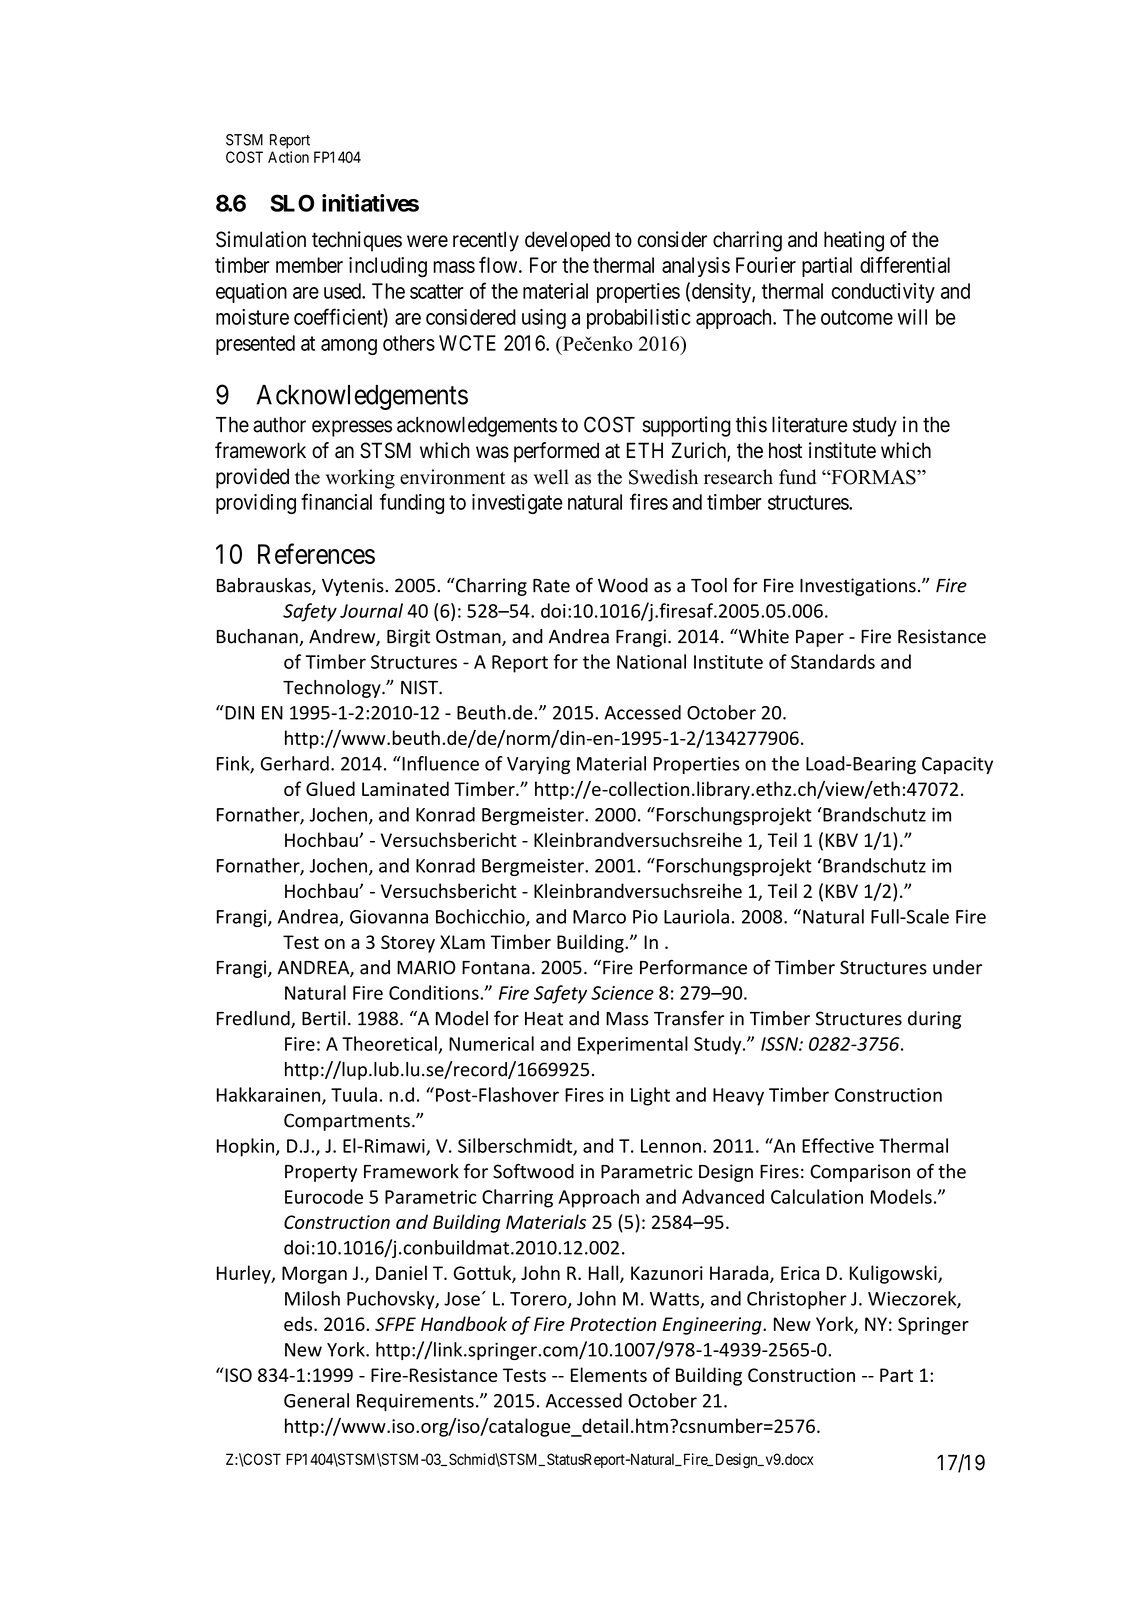 Image resolution: width=1129 pixels, height=1597 pixels. I want to click on SLO, so click(292, 203).
